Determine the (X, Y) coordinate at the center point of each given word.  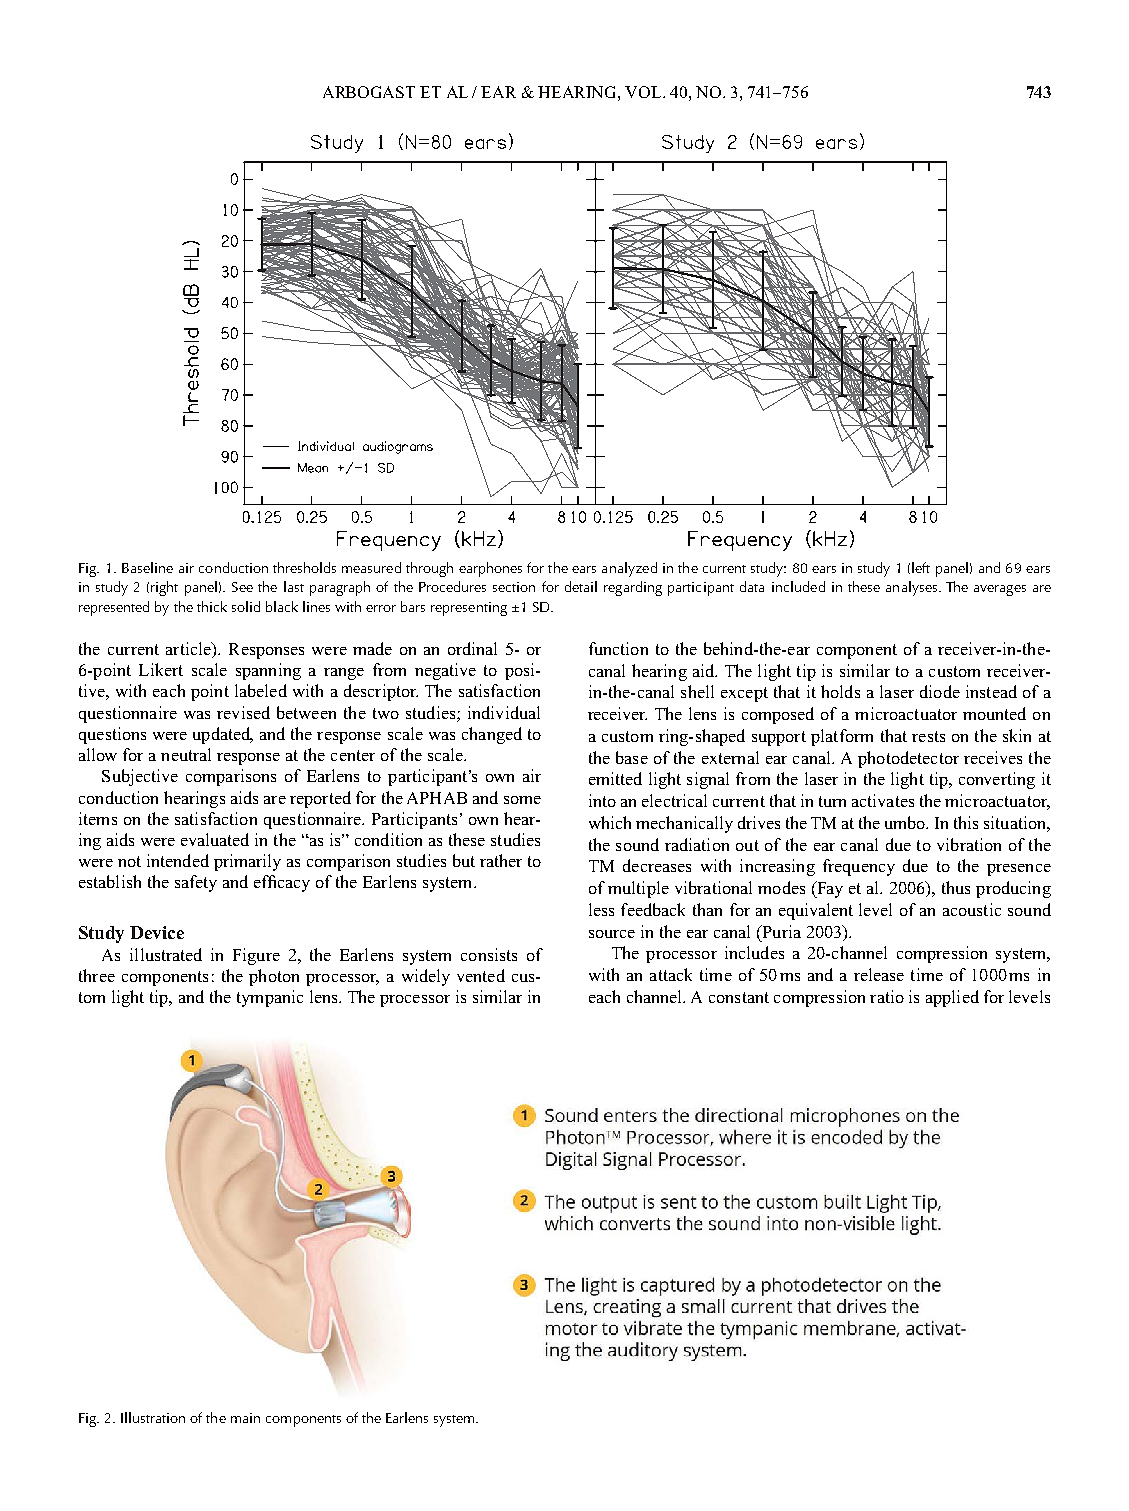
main (245, 1418)
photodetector (908, 759)
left (921, 567)
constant (739, 997)
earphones (490, 569)
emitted (615, 778)
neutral (186, 754)
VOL (644, 92)
